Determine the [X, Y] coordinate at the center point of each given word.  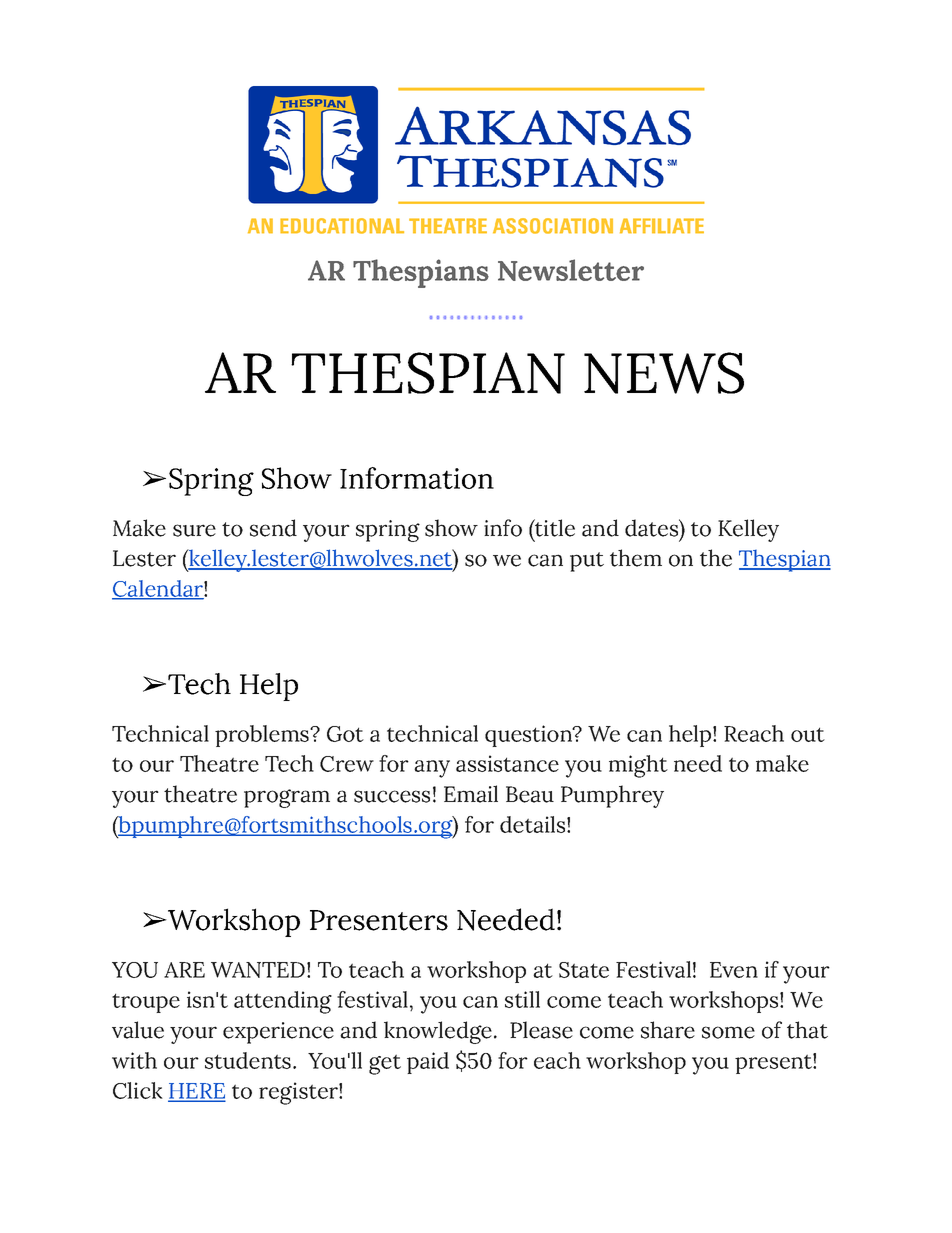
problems [263, 736]
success [392, 796]
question [529, 736]
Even [734, 970]
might [638, 766]
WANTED [258, 970]
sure [194, 530]
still [522, 999]
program [287, 798]
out [808, 734]
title [554, 528]
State [584, 970]
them [636, 558]
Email [471, 794]
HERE [196, 1092]
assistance [507, 763]
